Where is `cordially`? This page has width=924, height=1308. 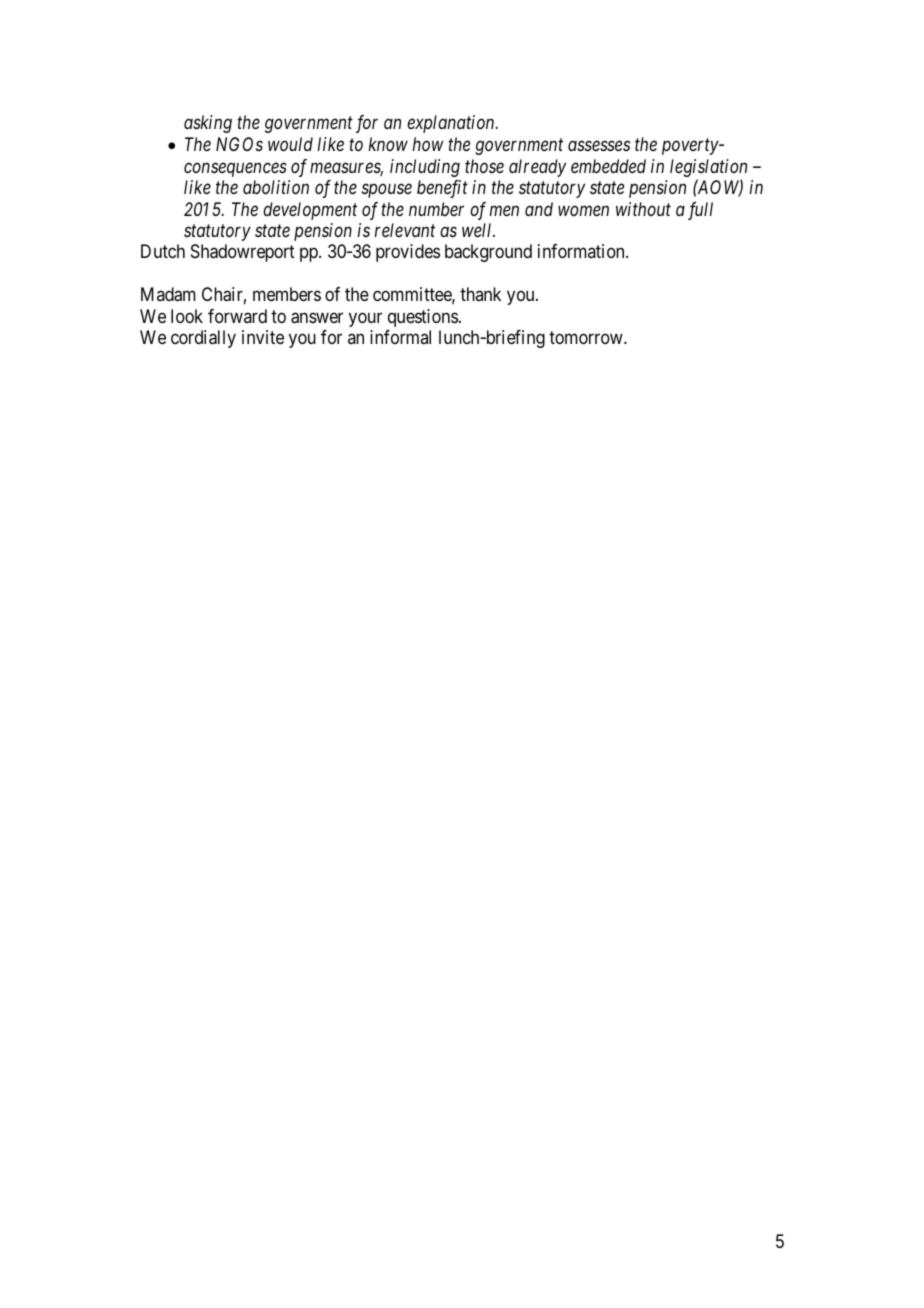 cordially is located at coordinates (203, 339).
